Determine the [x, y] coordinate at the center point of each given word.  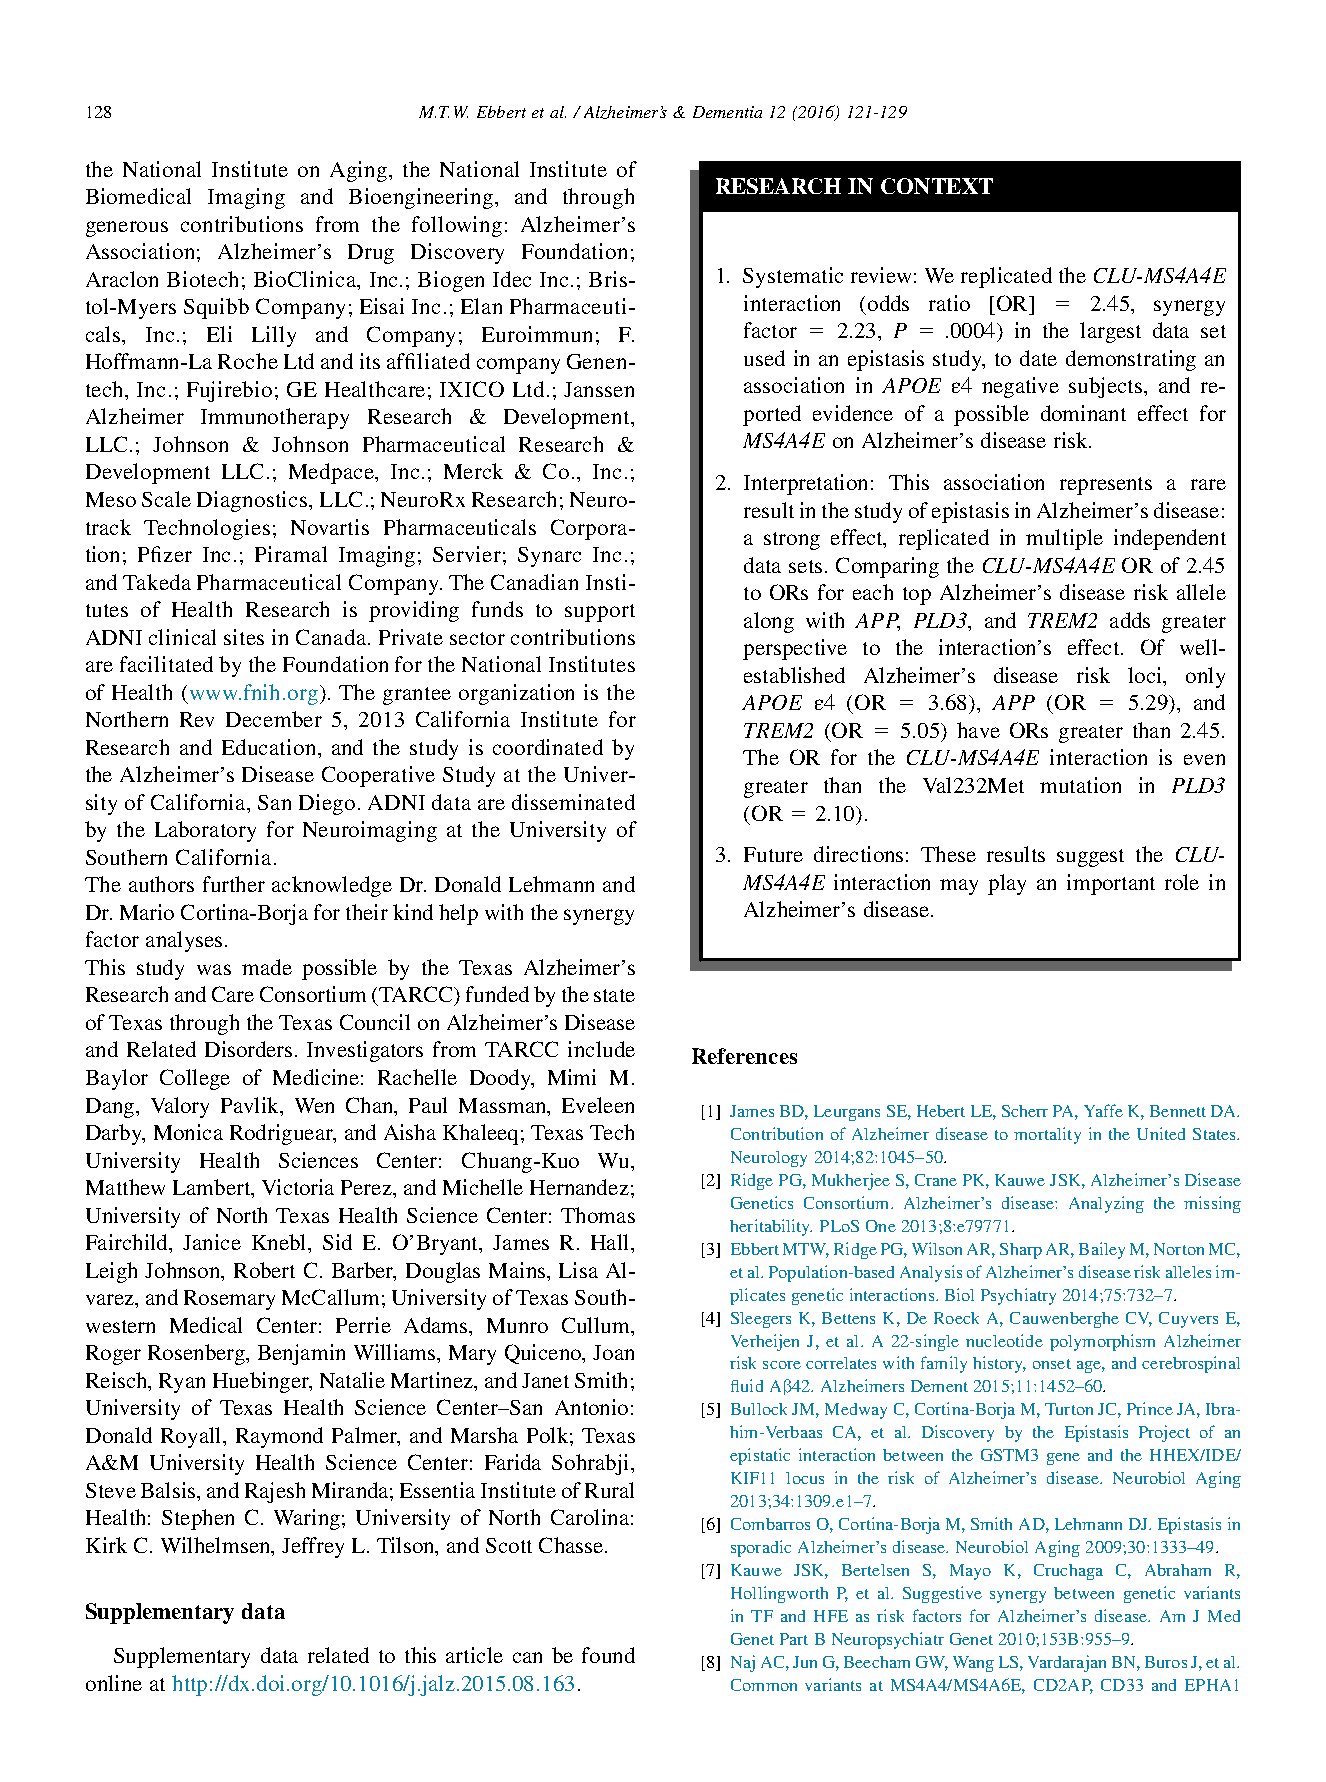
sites [244, 637]
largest [1110, 332]
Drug [371, 254]
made [267, 967]
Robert [264, 1270]
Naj [743, 1663]
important [1111, 884]
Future [773, 854]
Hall [609, 1242]
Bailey [1102, 1250]
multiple [1064, 539]
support [600, 613]
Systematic [793, 277]
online [114, 1683]
